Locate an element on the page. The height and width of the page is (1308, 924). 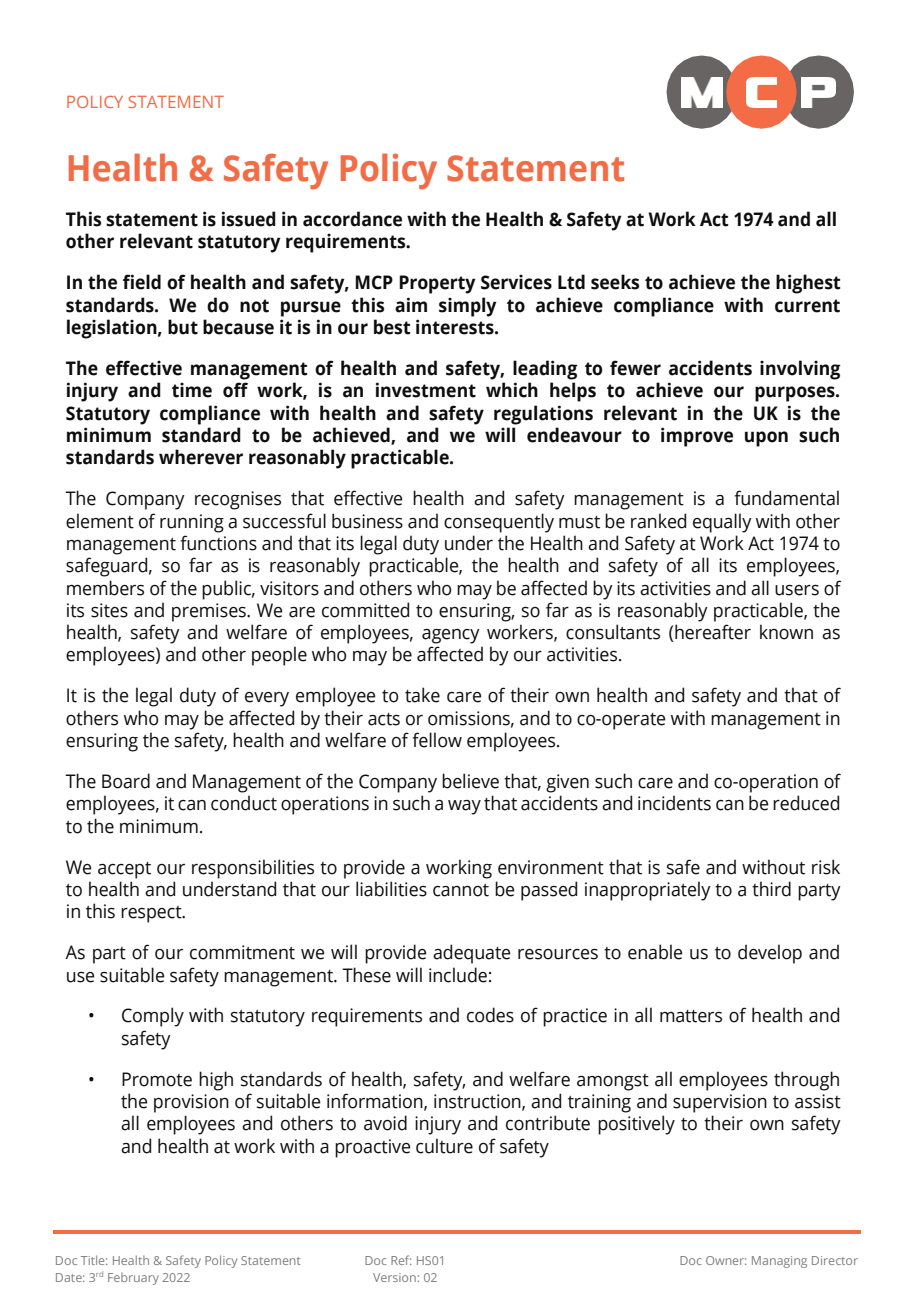
February is located at coordinates (133, 1279).
